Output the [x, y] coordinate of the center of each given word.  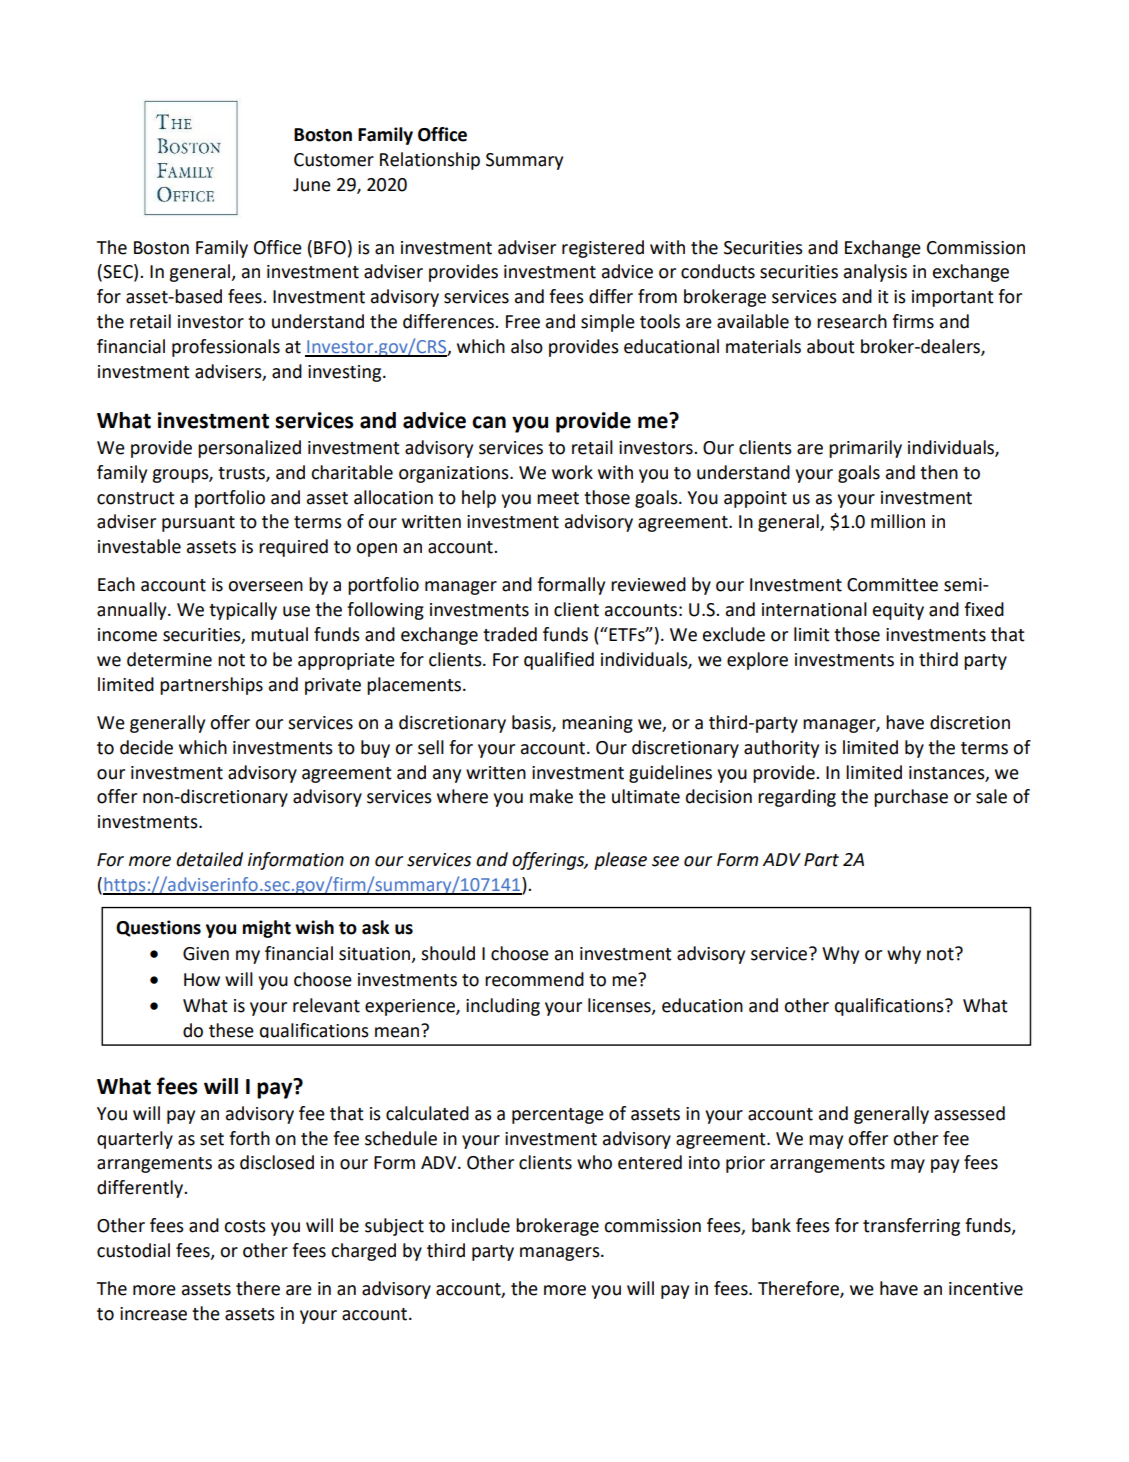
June [312, 185]
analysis [875, 273]
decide [146, 747]
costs [245, 1226]
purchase [911, 798]
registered [603, 249]
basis [532, 723]
